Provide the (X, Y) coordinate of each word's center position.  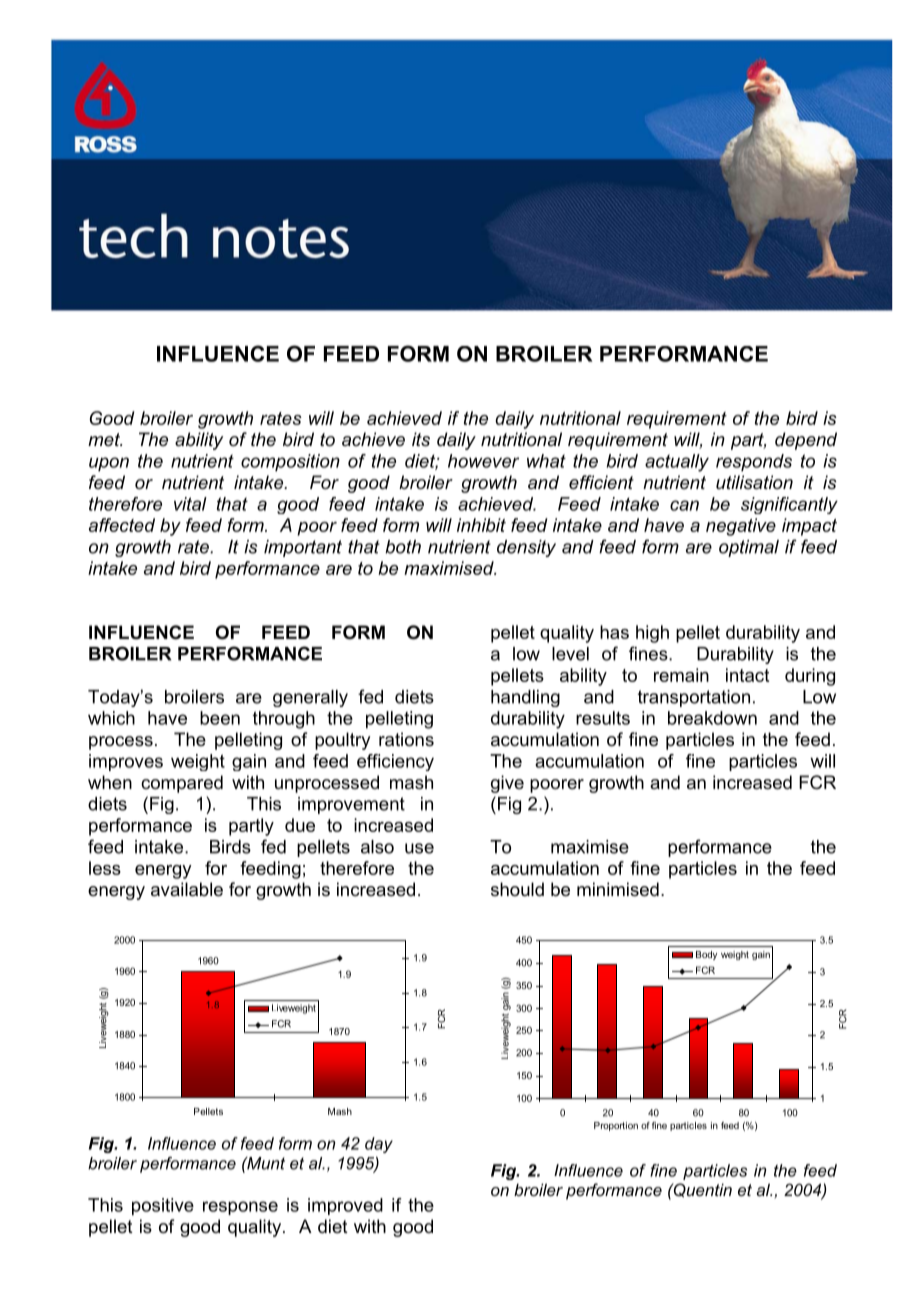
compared (182, 784)
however (483, 461)
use (419, 848)
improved (345, 1206)
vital (190, 504)
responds (754, 463)
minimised (618, 889)
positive (163, 1207)
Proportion (616, 1126)
